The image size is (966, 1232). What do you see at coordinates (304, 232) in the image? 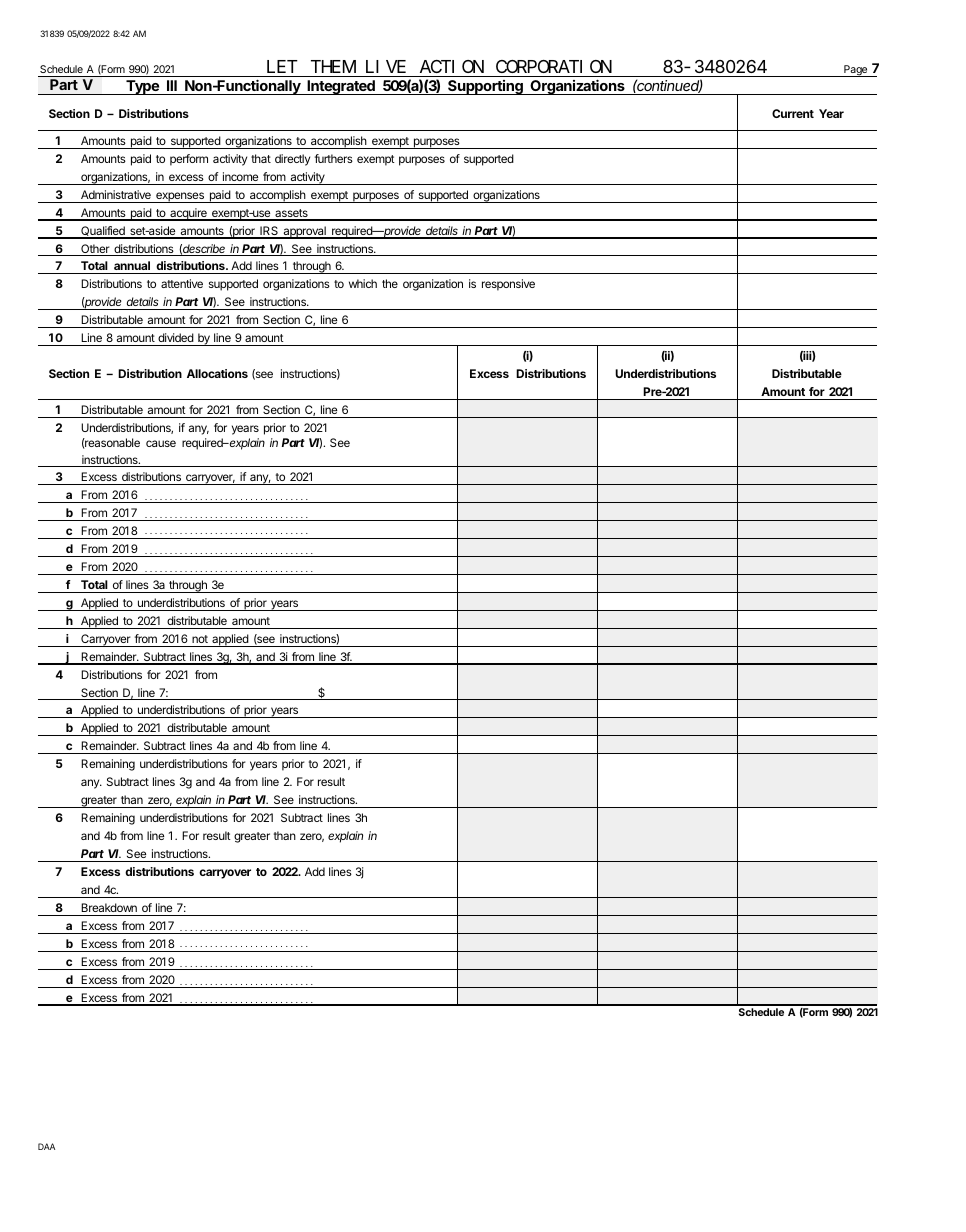
I see `approval` at bounding box center [304, 232].
